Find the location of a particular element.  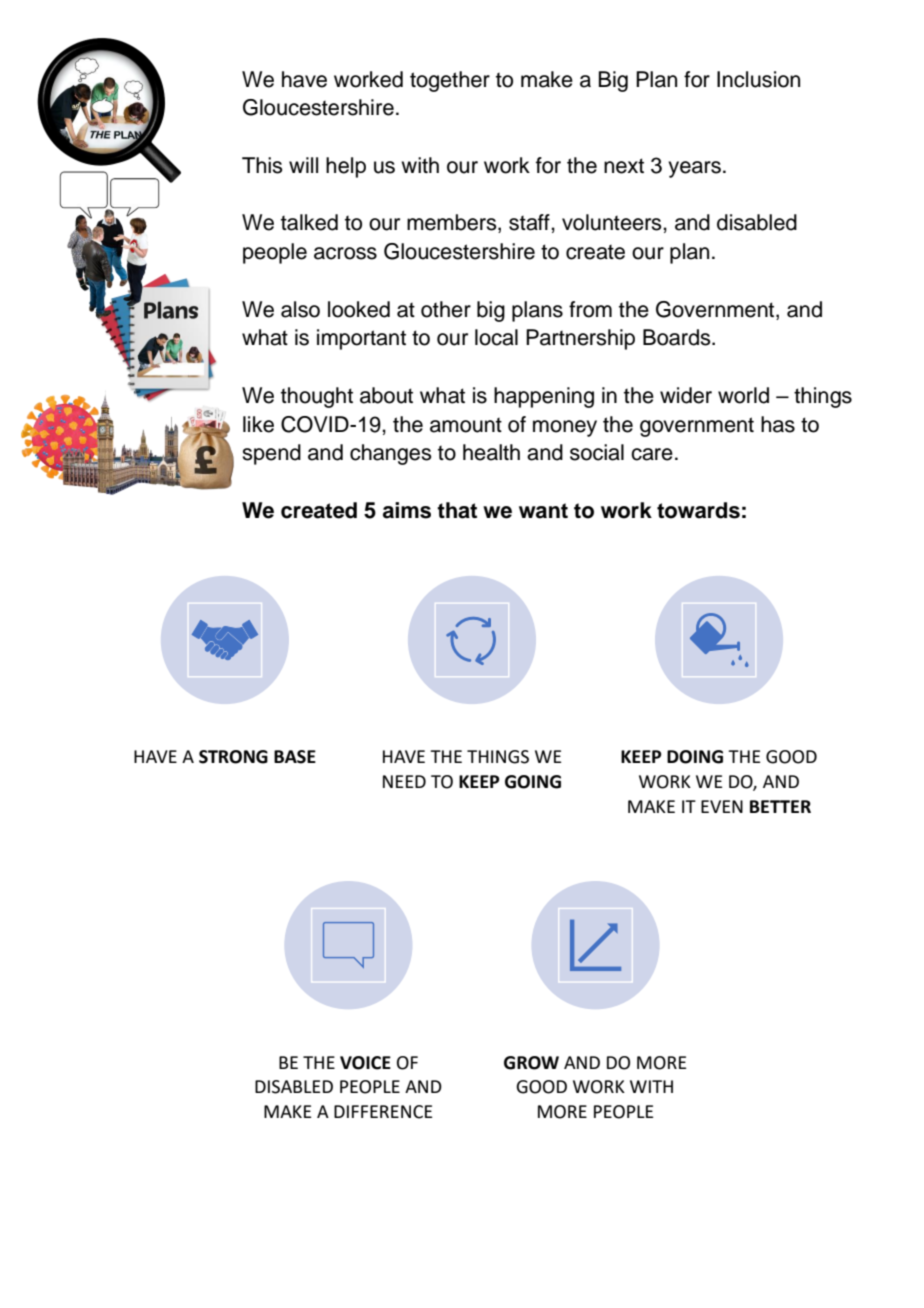

DOING is located at coordinates (695, 757).
